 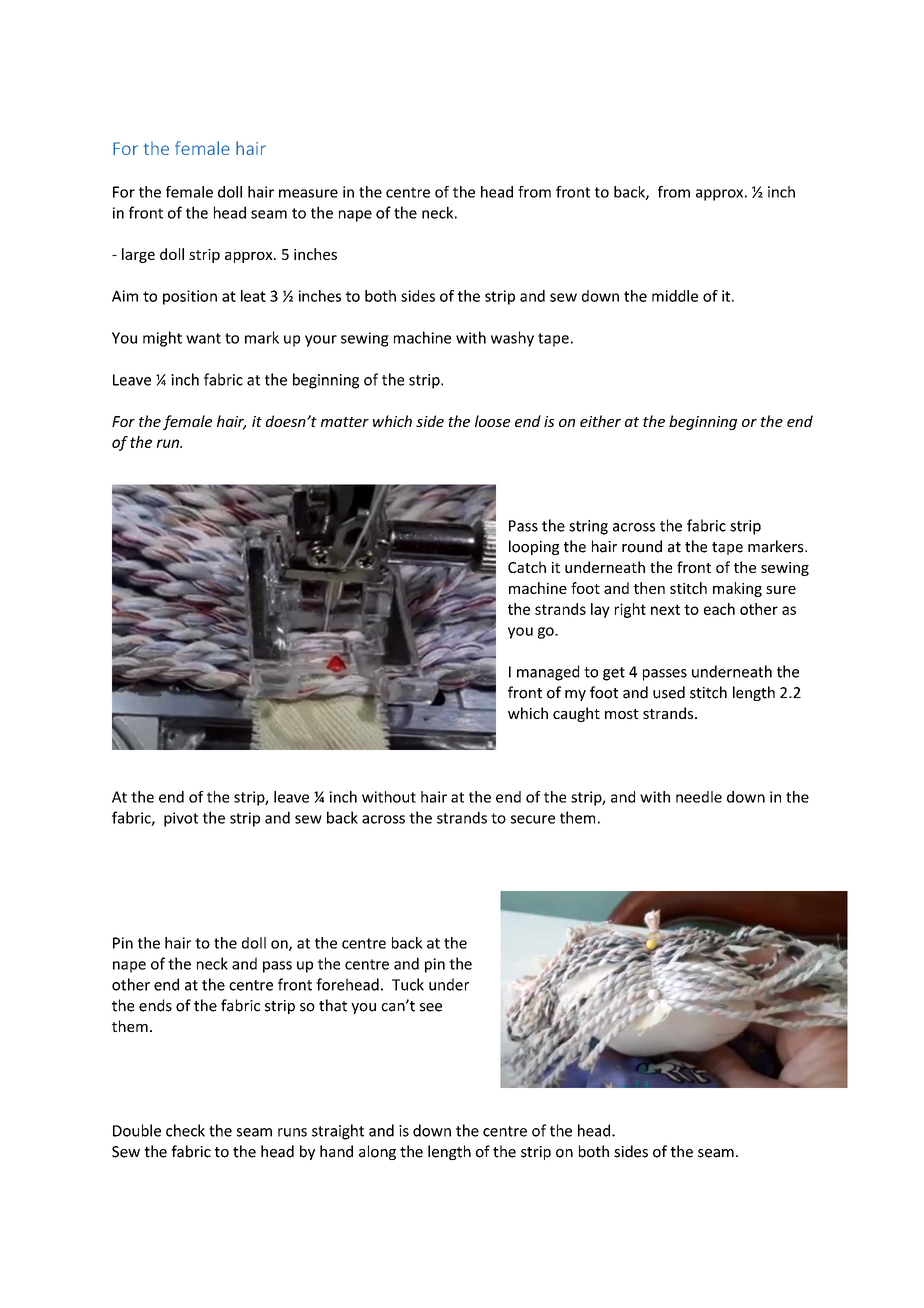 What do you see at coordinates (377, 1152) in the page?
I see `along` at bounding box center [377, 1152].
